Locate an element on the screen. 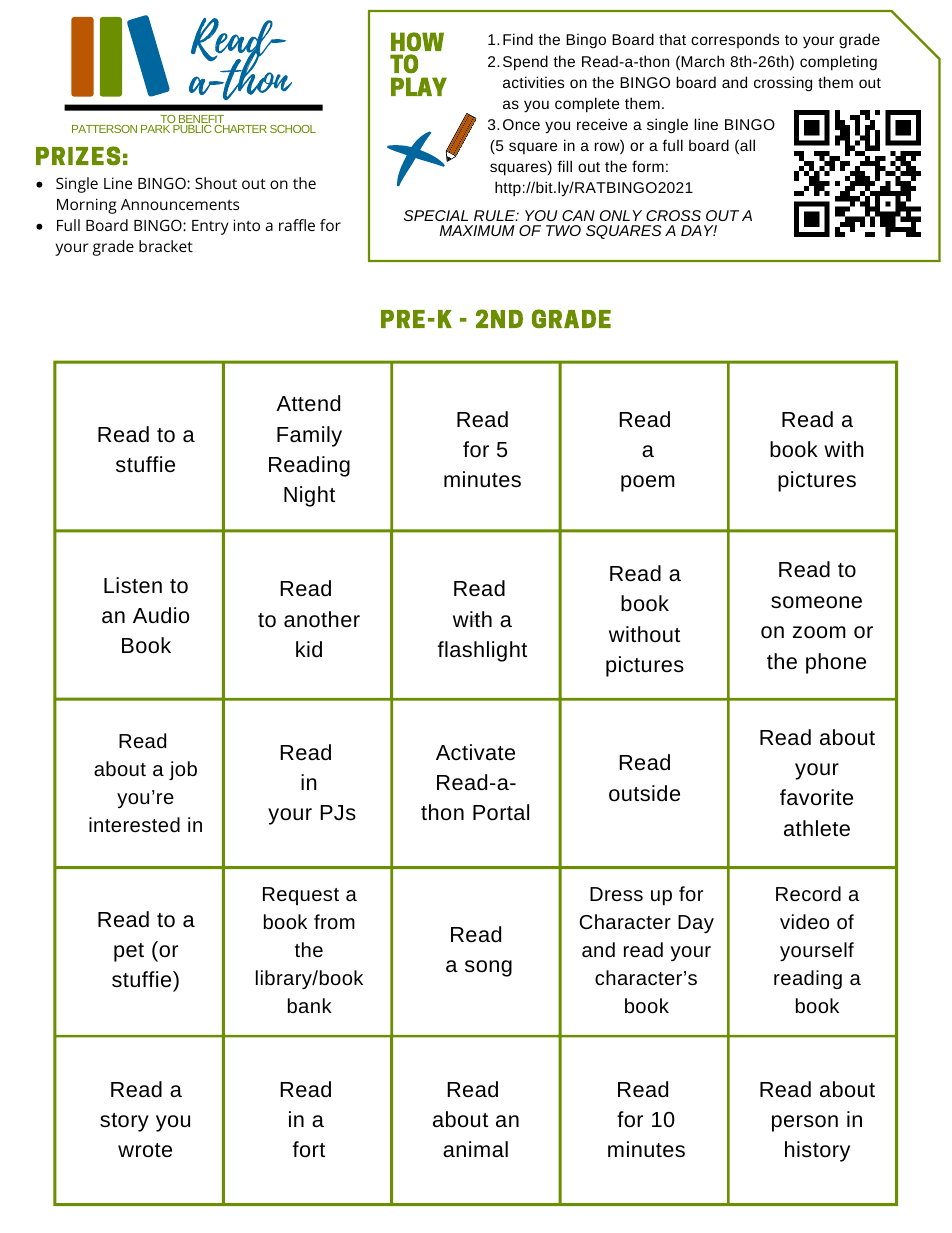  BENEFIT is located at coordinates (200, 120).
